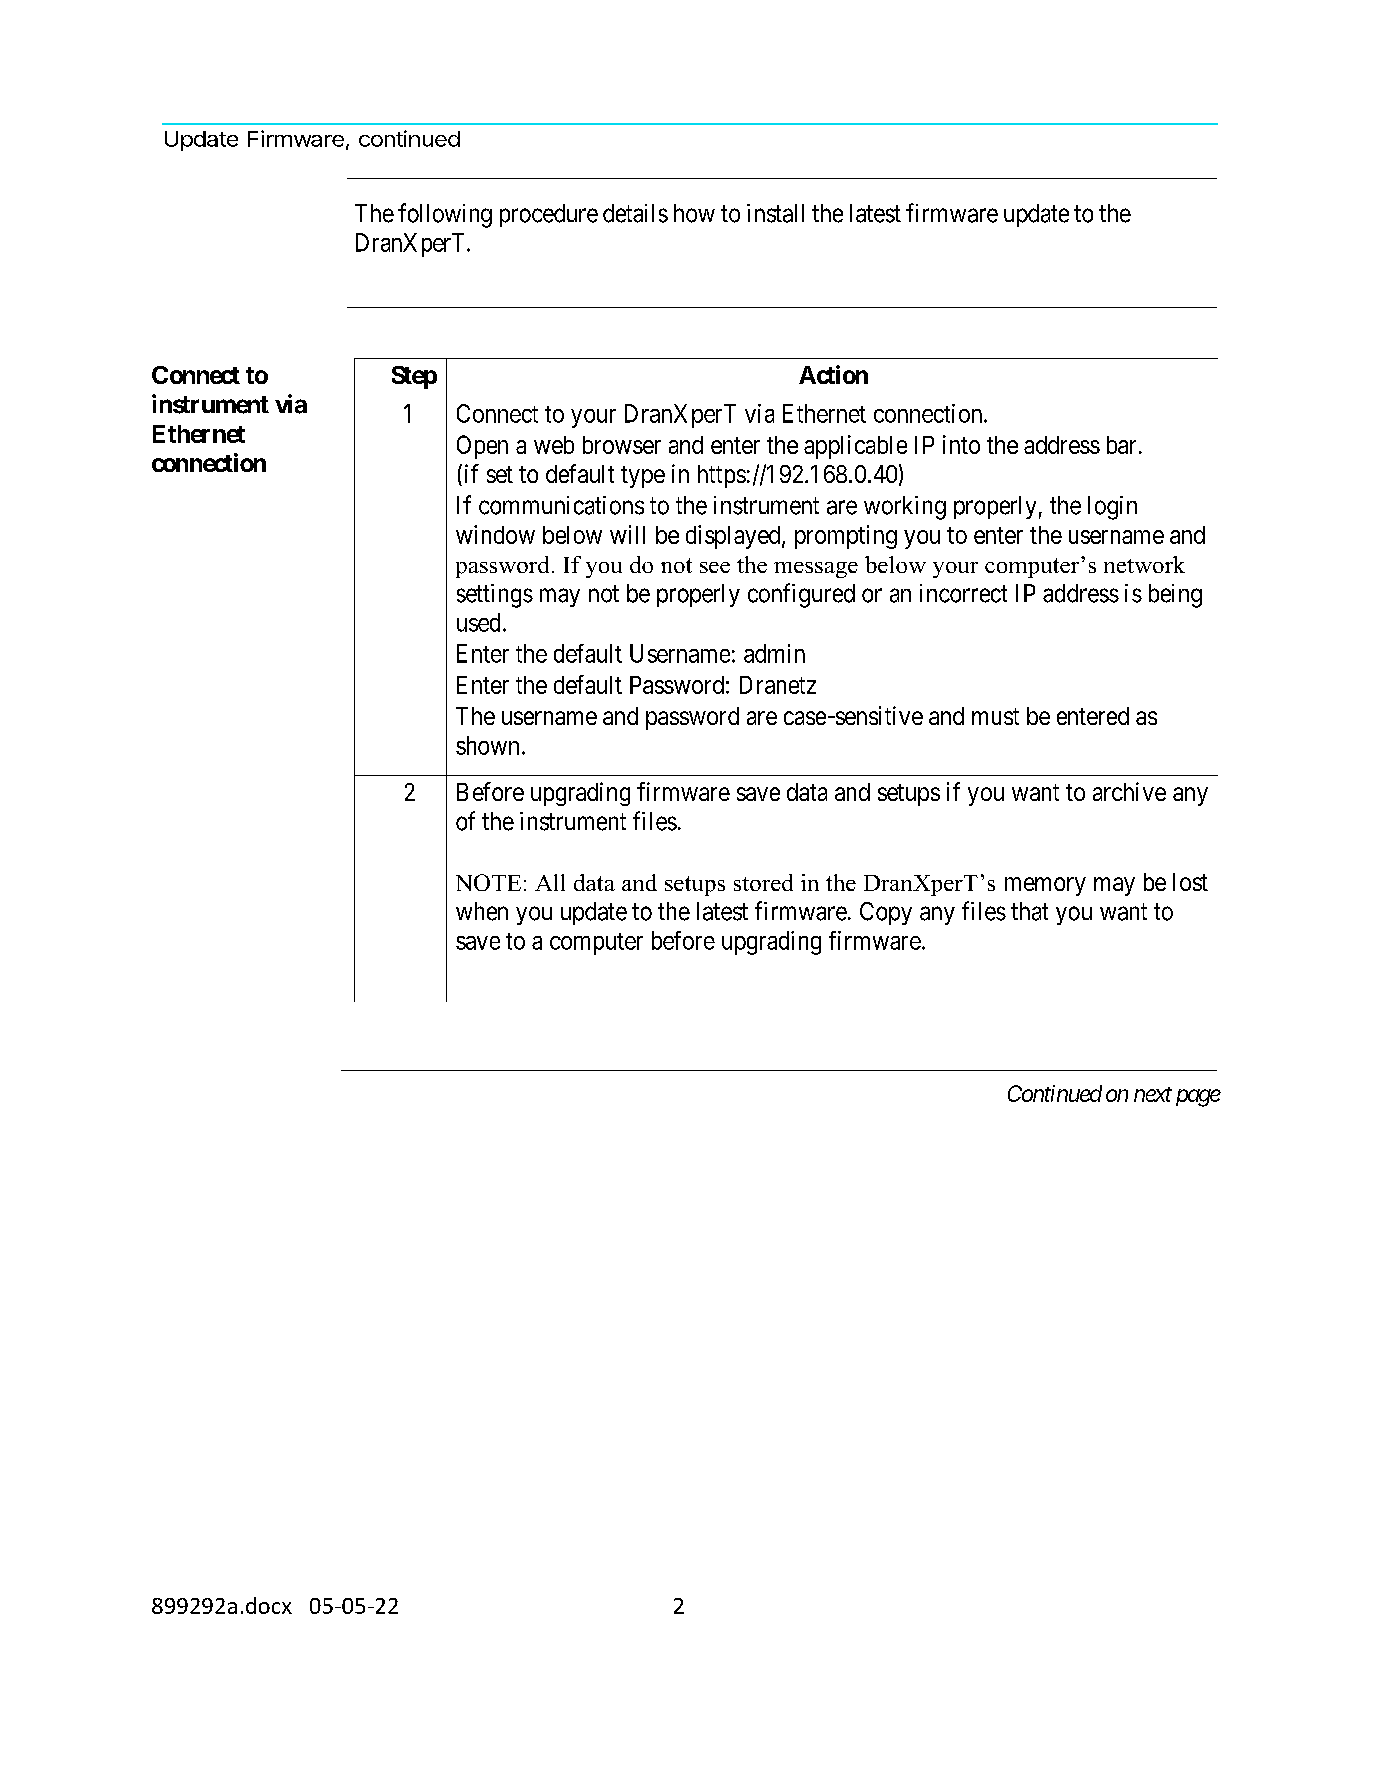  What do you see at coordinates (886, 913) in the screenshot?
I see `Copy` at bounding box center [886, 913].
